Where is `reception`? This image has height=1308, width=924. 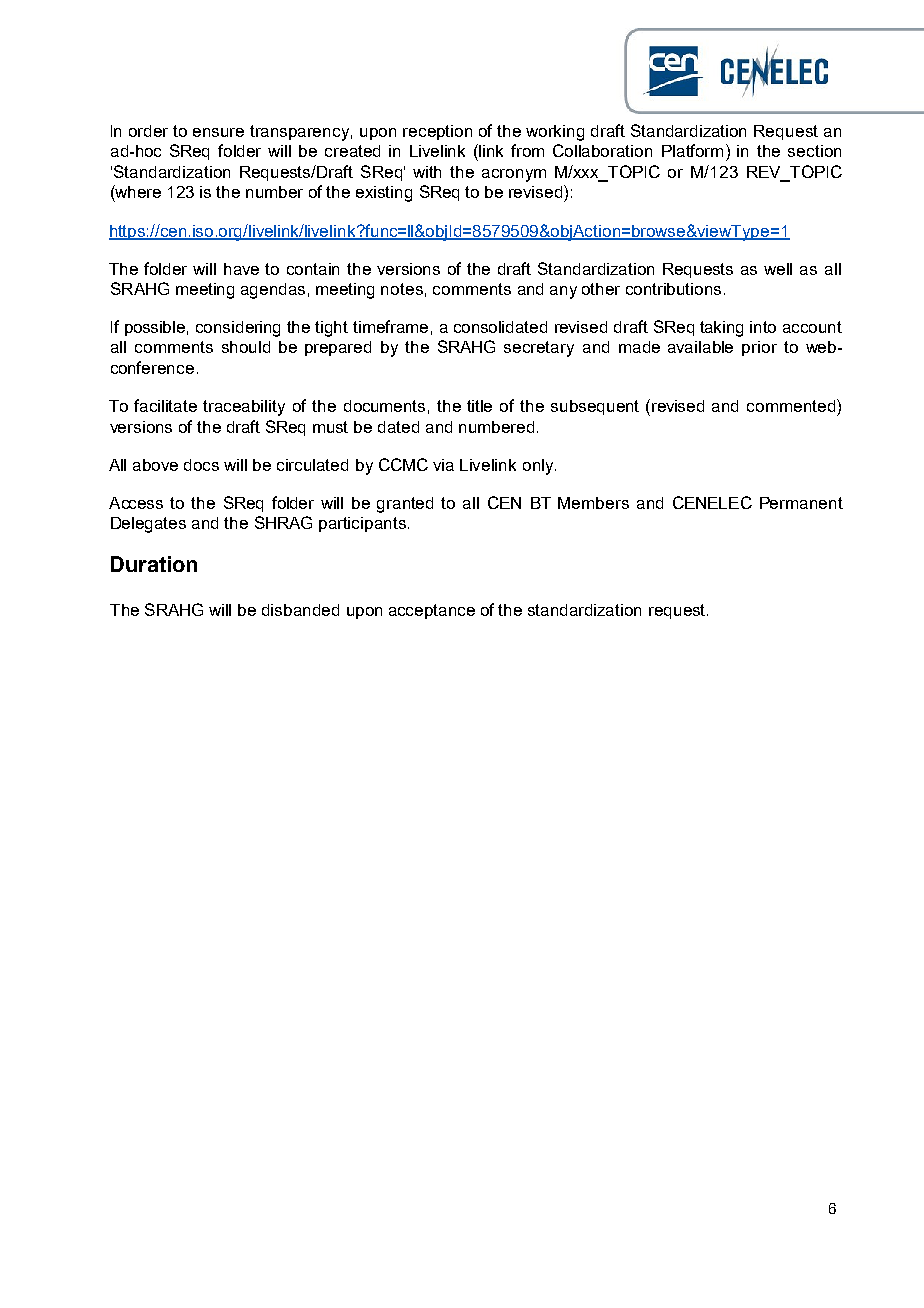
reception is located at coordinates (437, 132).
